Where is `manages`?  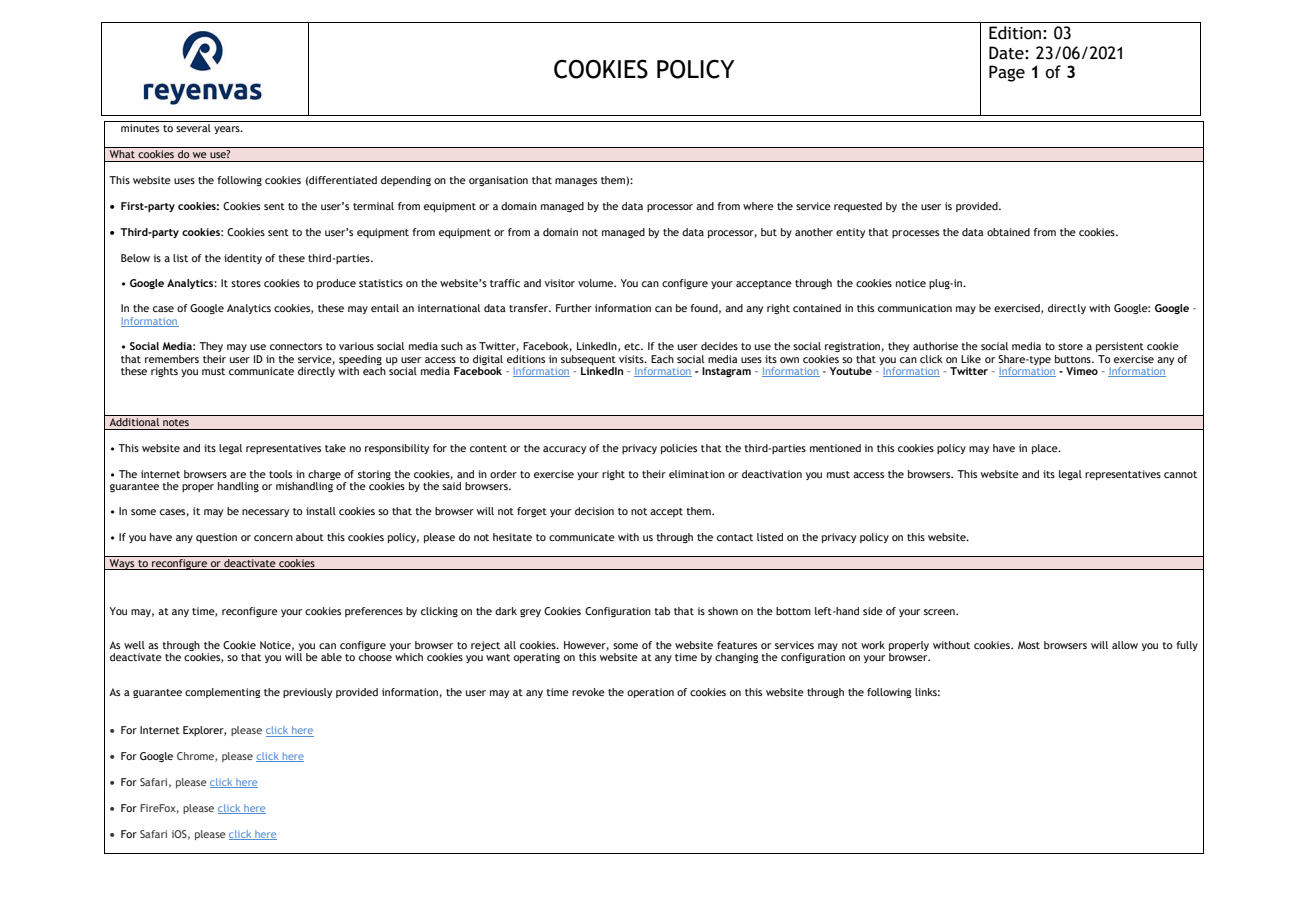
manages is located at coordinates (576, 182).
